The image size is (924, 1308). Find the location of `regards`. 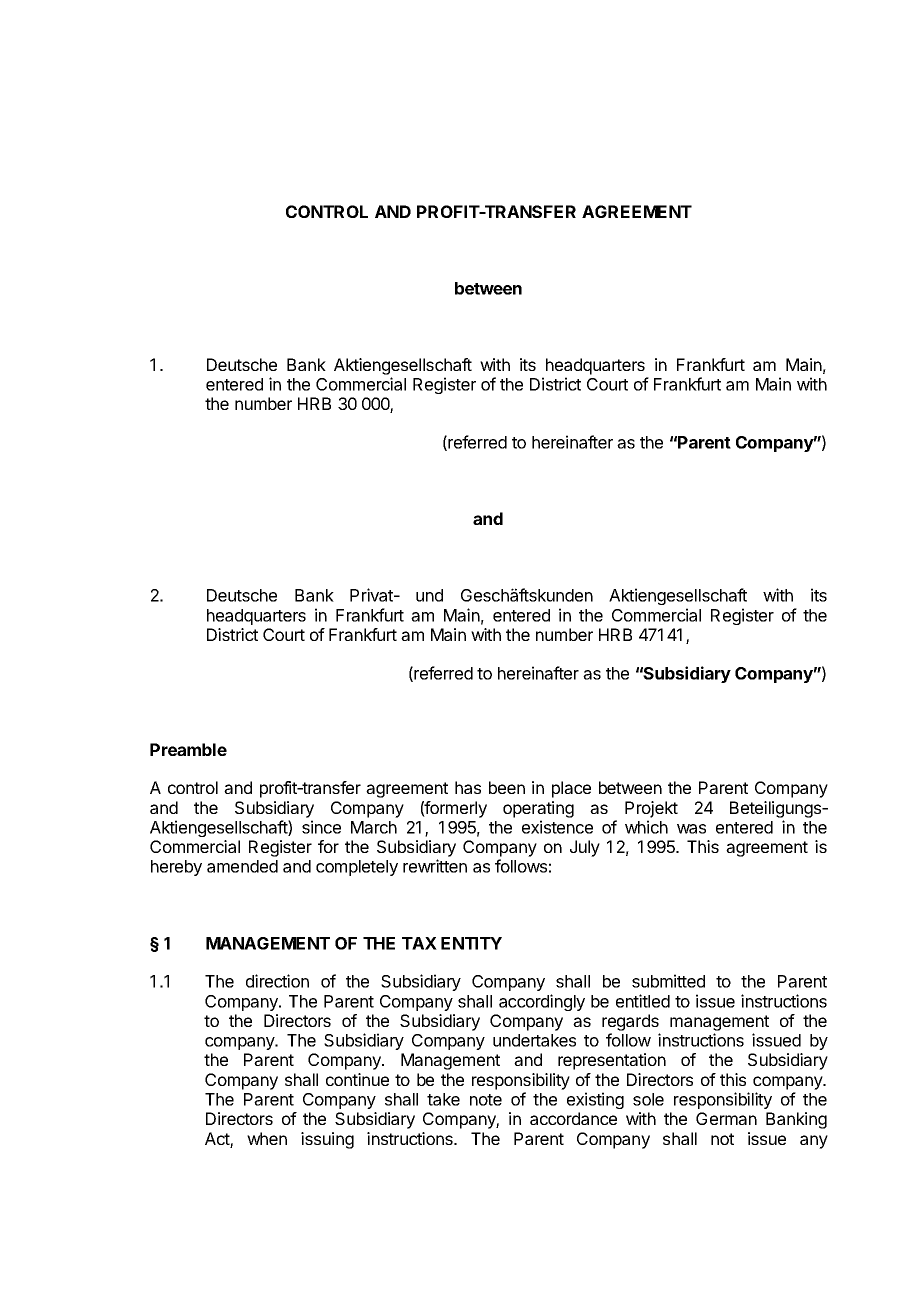

regards is located at coordinates (630, 1022).
